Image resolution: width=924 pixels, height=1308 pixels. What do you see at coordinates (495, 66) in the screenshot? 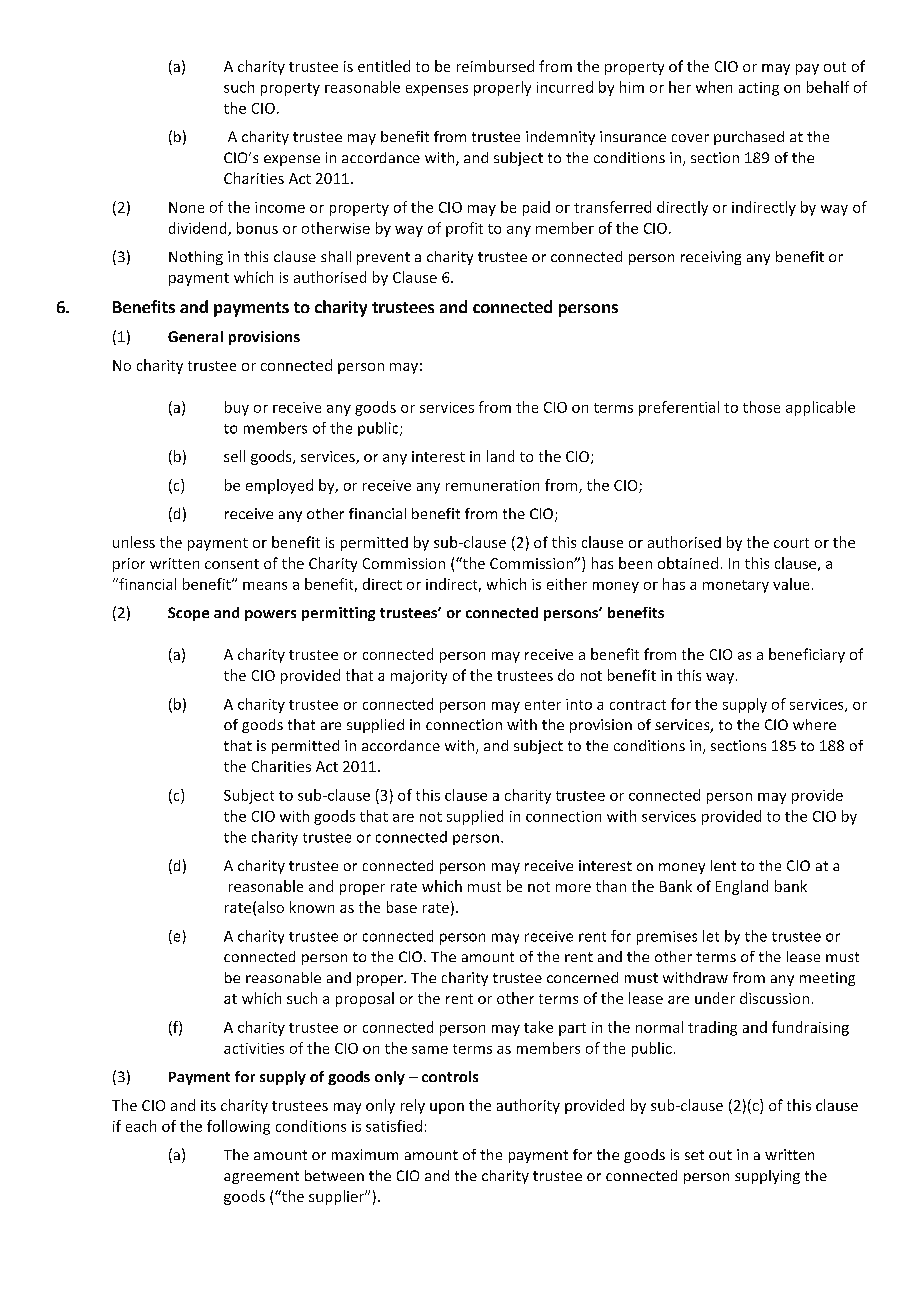
I see `reimbursed` at bounding box center [495, 66].
